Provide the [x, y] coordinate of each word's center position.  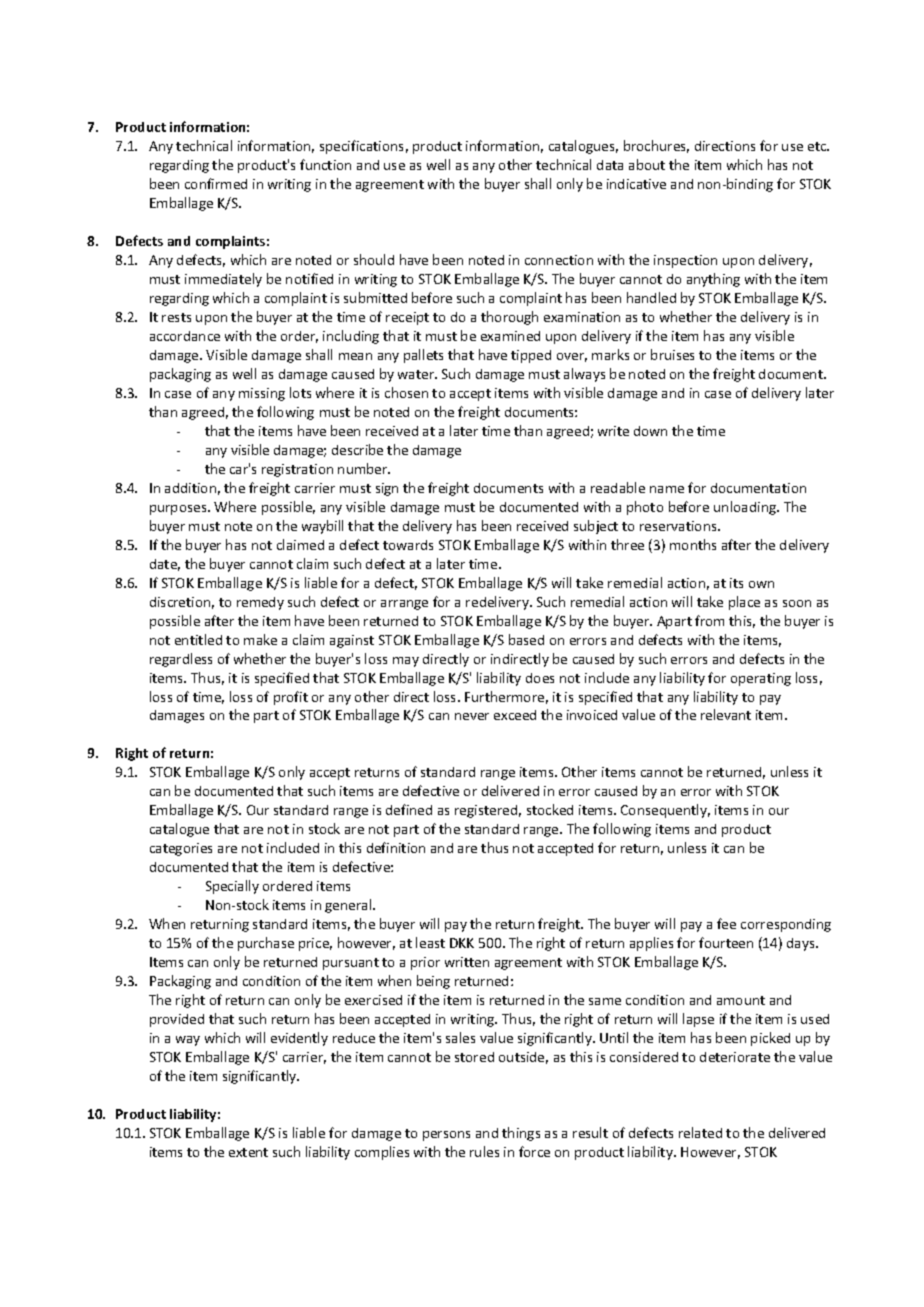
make [260, 639]
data [610, 165]
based [526, 639]
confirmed [216, 183]
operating [761, 679]
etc [818, 146]
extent [248, 1152]
